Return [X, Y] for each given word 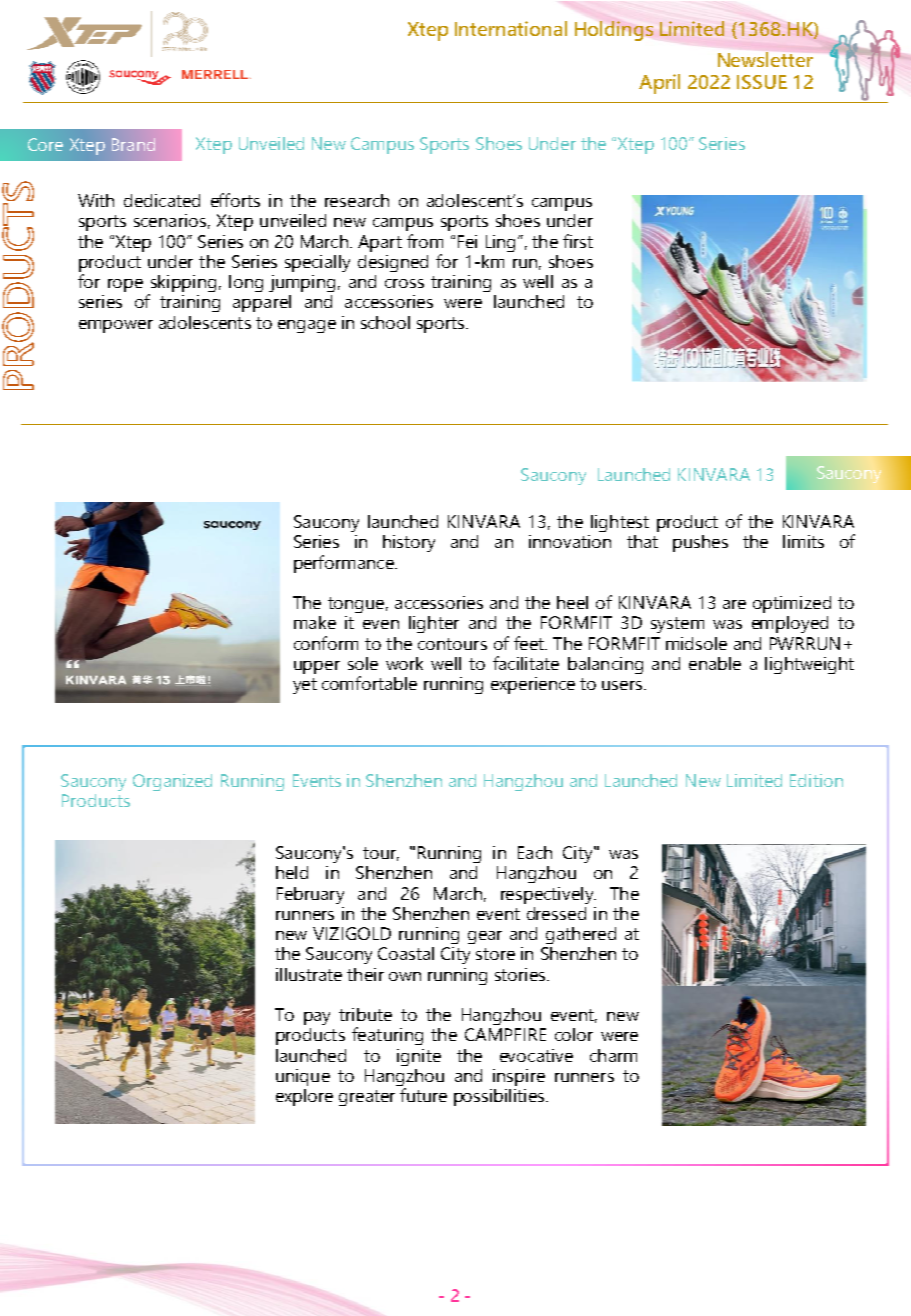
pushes [700, 543]
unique [303, 1077]
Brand [133, 144]
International [511, 28]
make [315, 622]
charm [613, 1055]
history [409, 543]
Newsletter [765, 59]
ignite [419, 1057]
